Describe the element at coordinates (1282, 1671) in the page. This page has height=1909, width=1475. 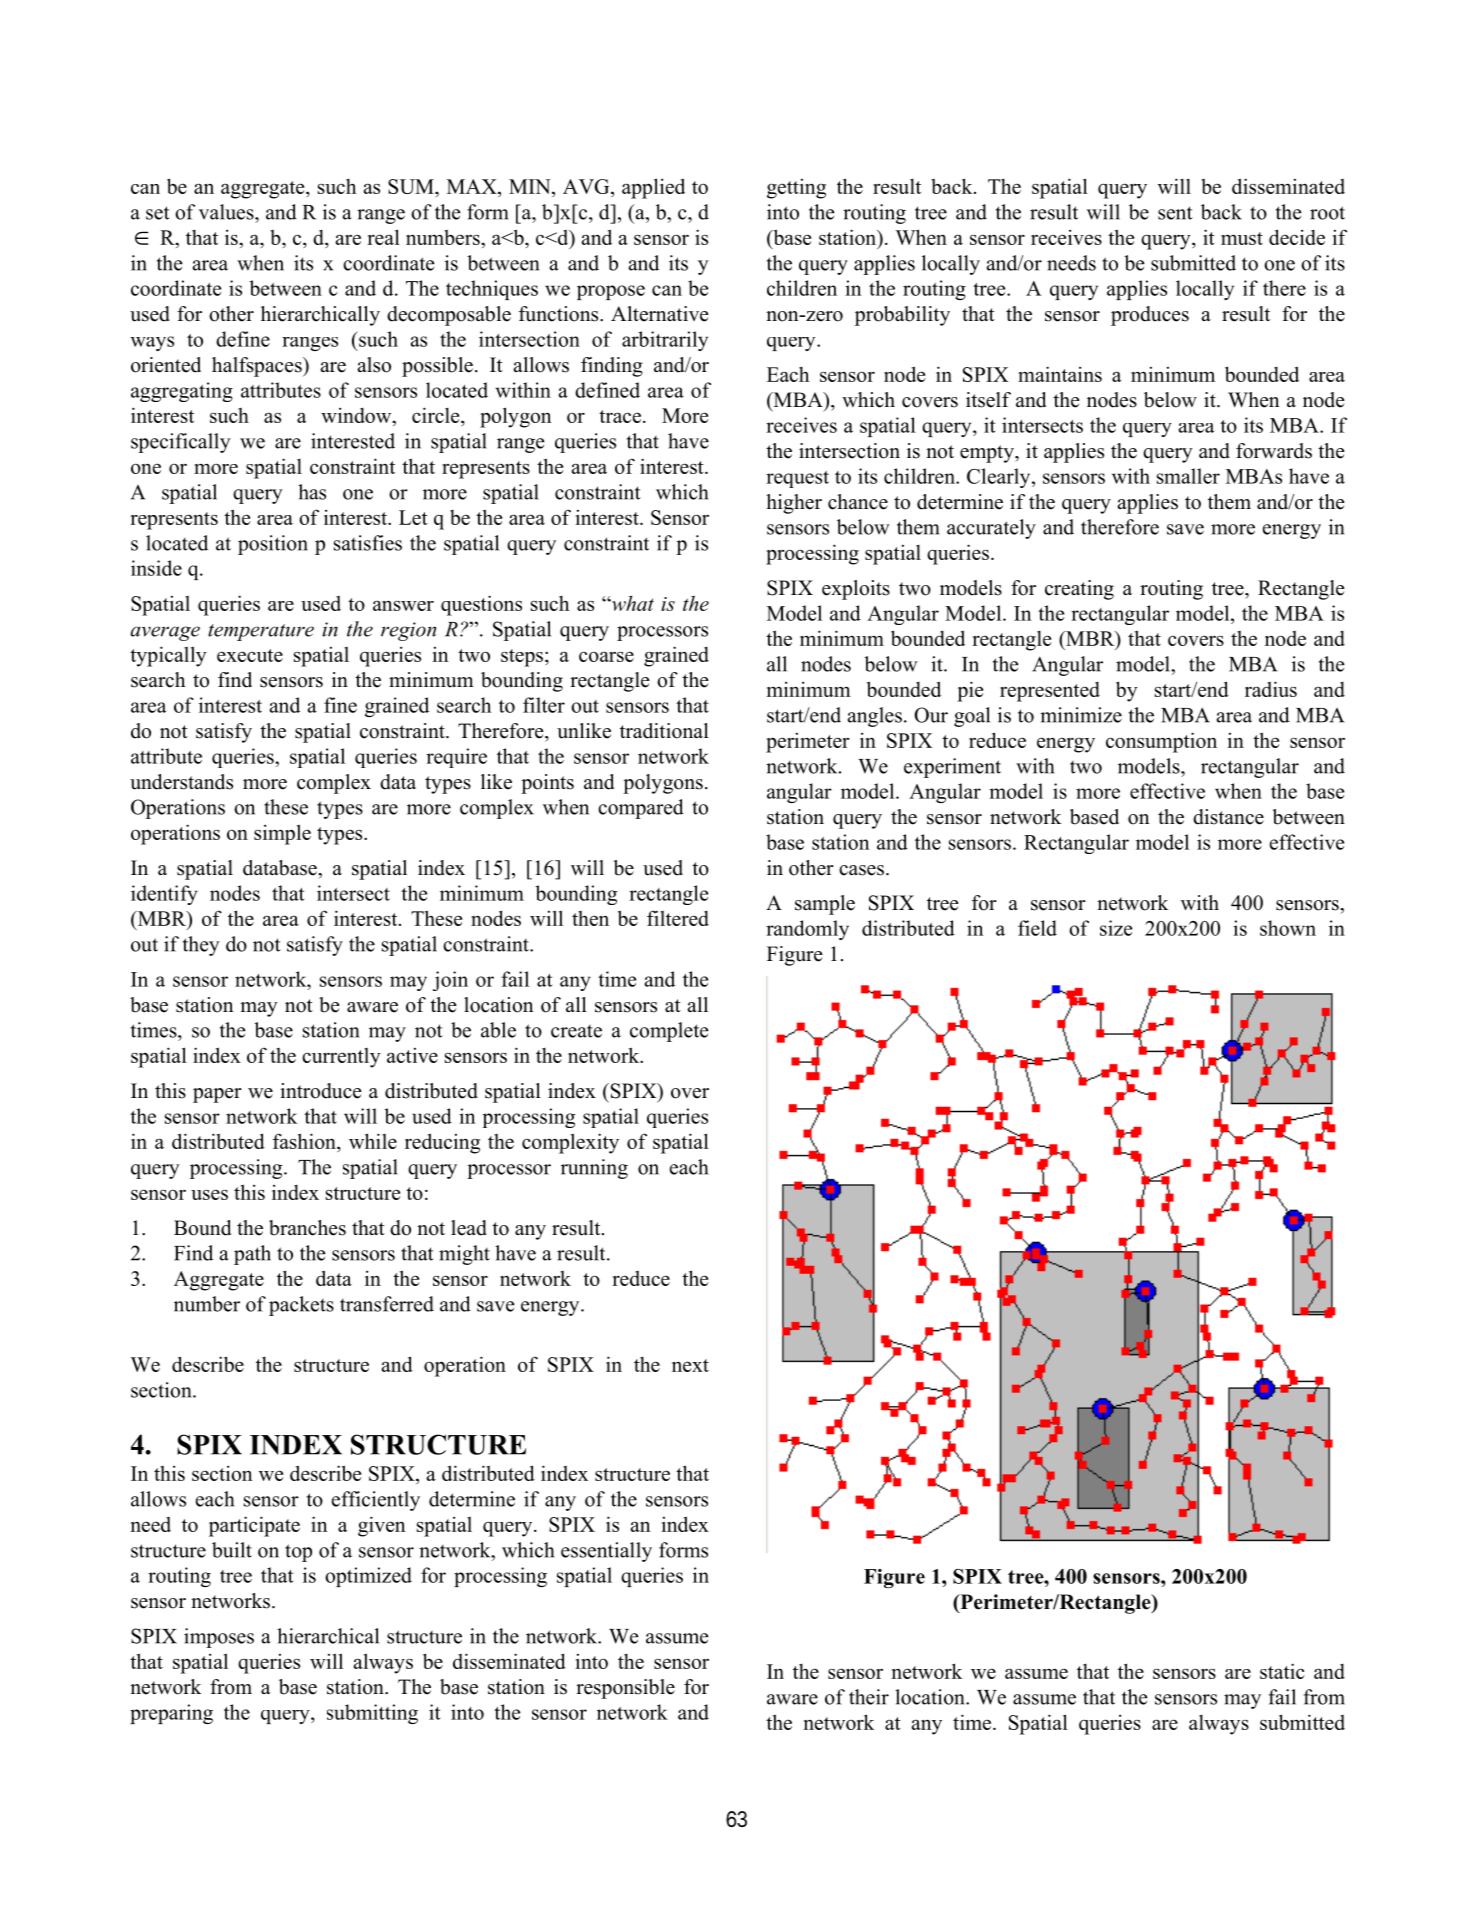
I see `static` at that location.
